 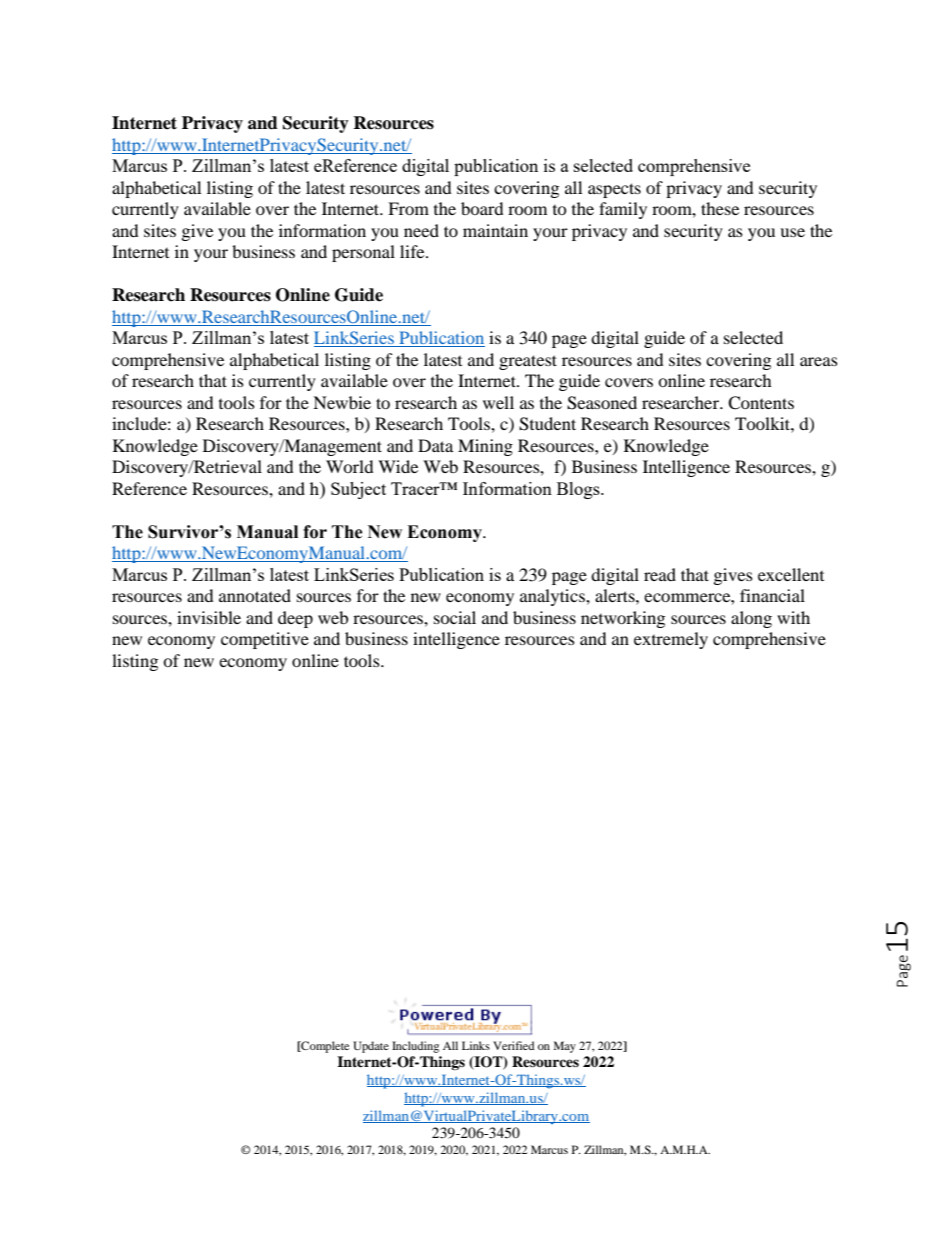 I want to click on competitive, so click(x=265, y=640).
